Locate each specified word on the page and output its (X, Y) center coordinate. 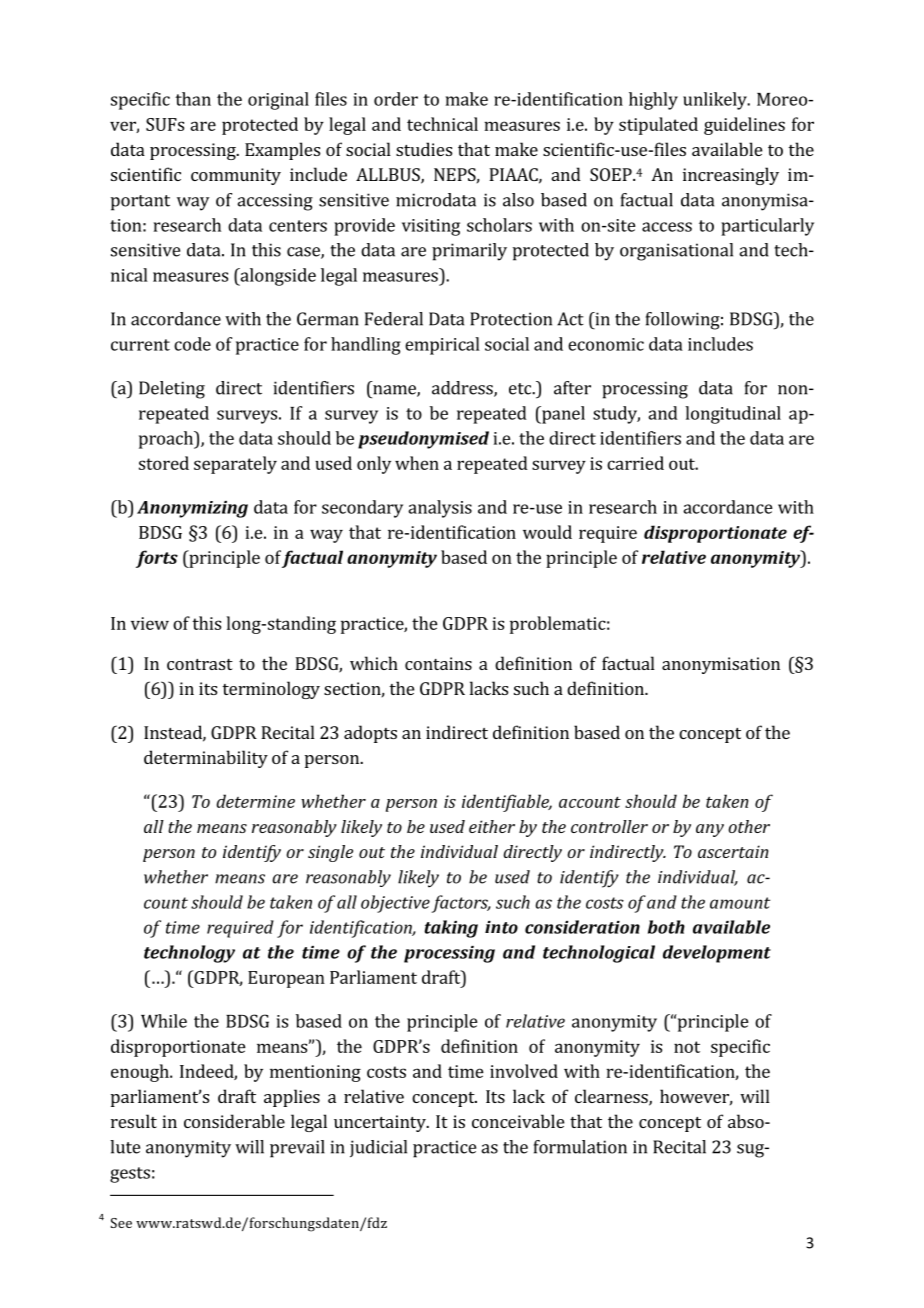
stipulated (658, 126)
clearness (612, 1097)
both (666, 927)
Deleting (172, 390)
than (193, 99)
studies (424, 149)
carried (635, 463)
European (286, 979)
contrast (200, 664)
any (710, 830)
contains (438, 663)
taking (451, 929)
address (463, 389)
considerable (234, 1121)
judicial (378, 1149)
